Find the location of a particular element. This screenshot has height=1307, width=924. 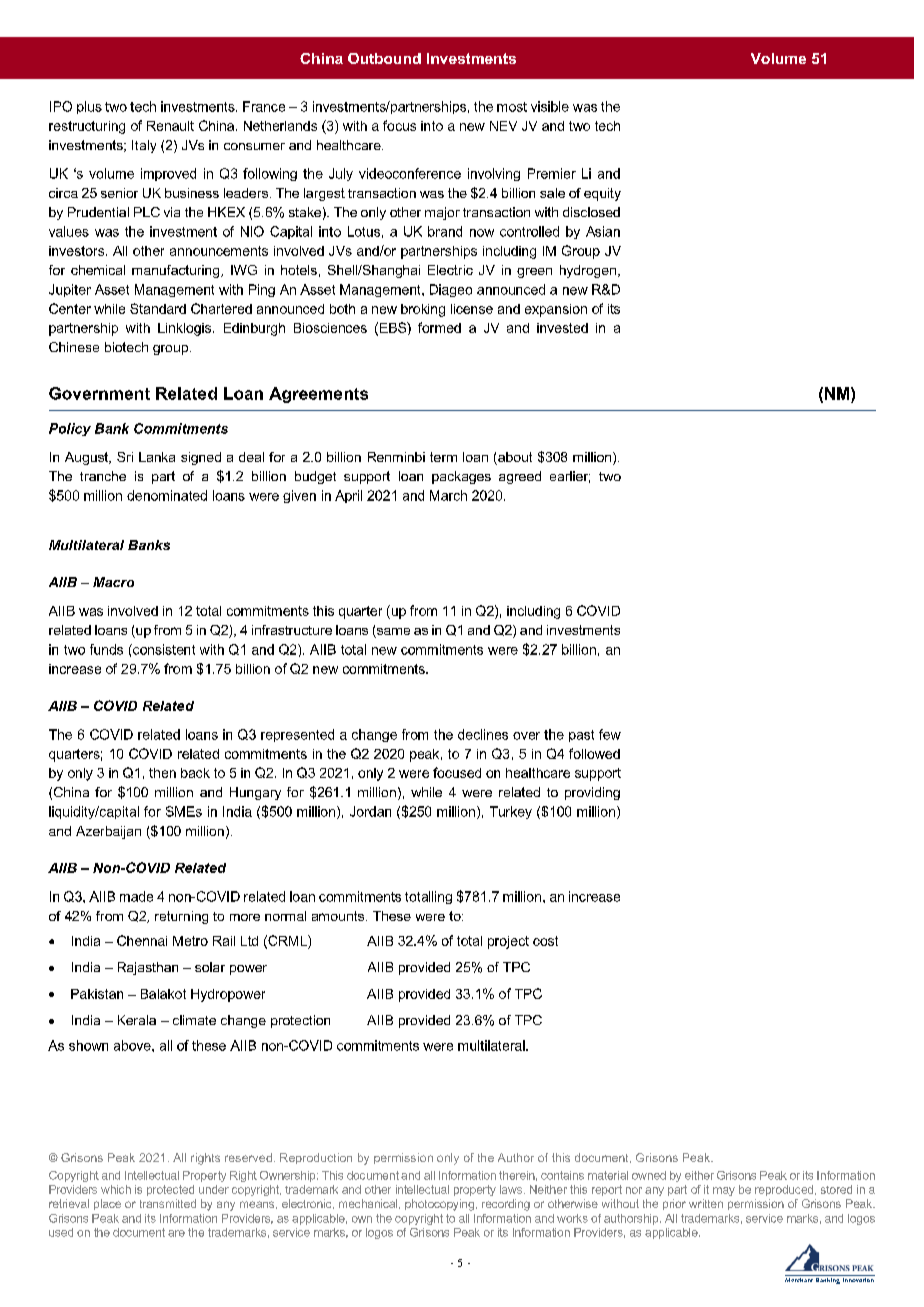

cost is located at coordinates (545, 941).
